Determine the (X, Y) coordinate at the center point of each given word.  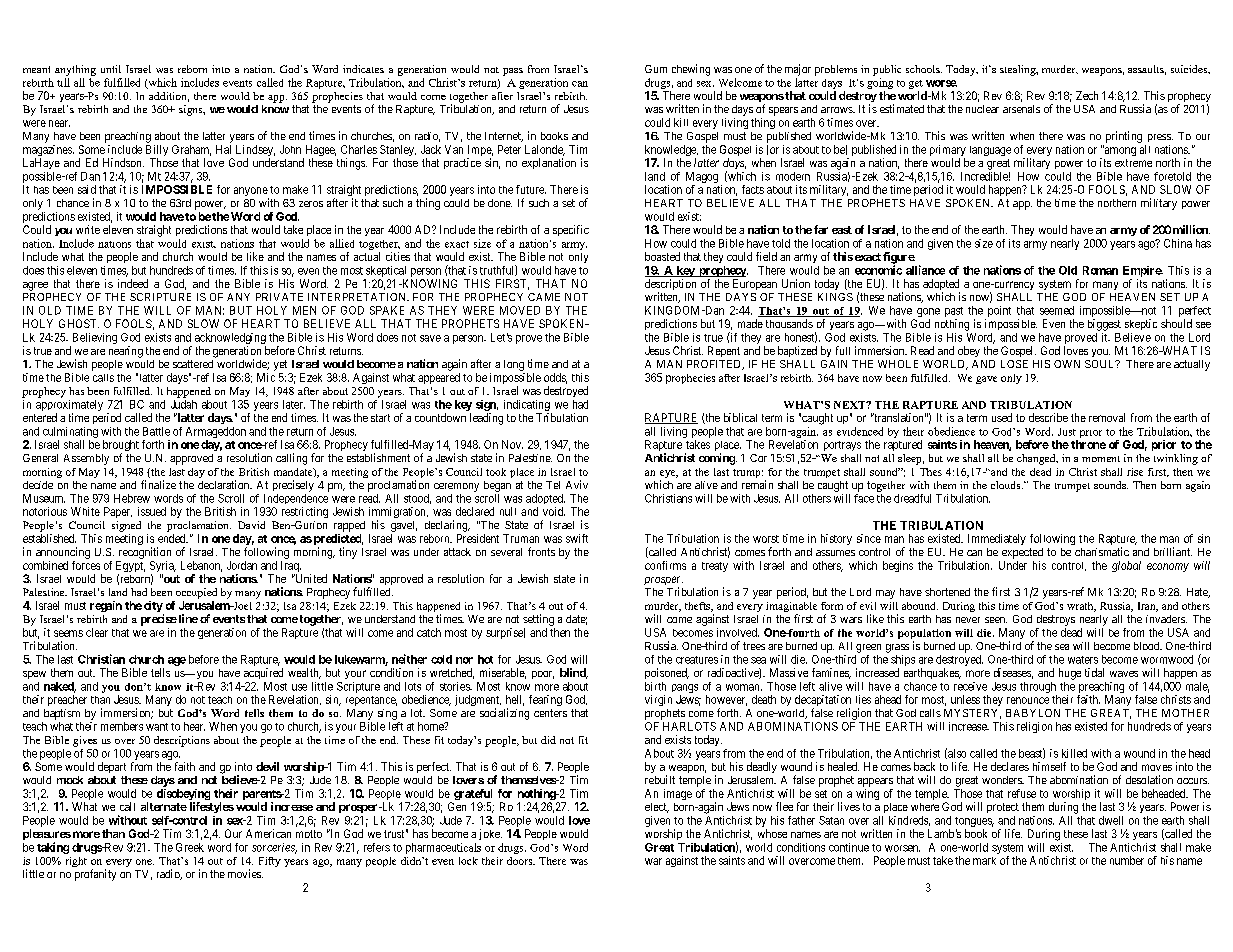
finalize (158, 484)
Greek (190, 847)
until (111, 69)
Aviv (577, 484)
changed (1037, 459)
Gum (656, 69)
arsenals (1021, 109)
